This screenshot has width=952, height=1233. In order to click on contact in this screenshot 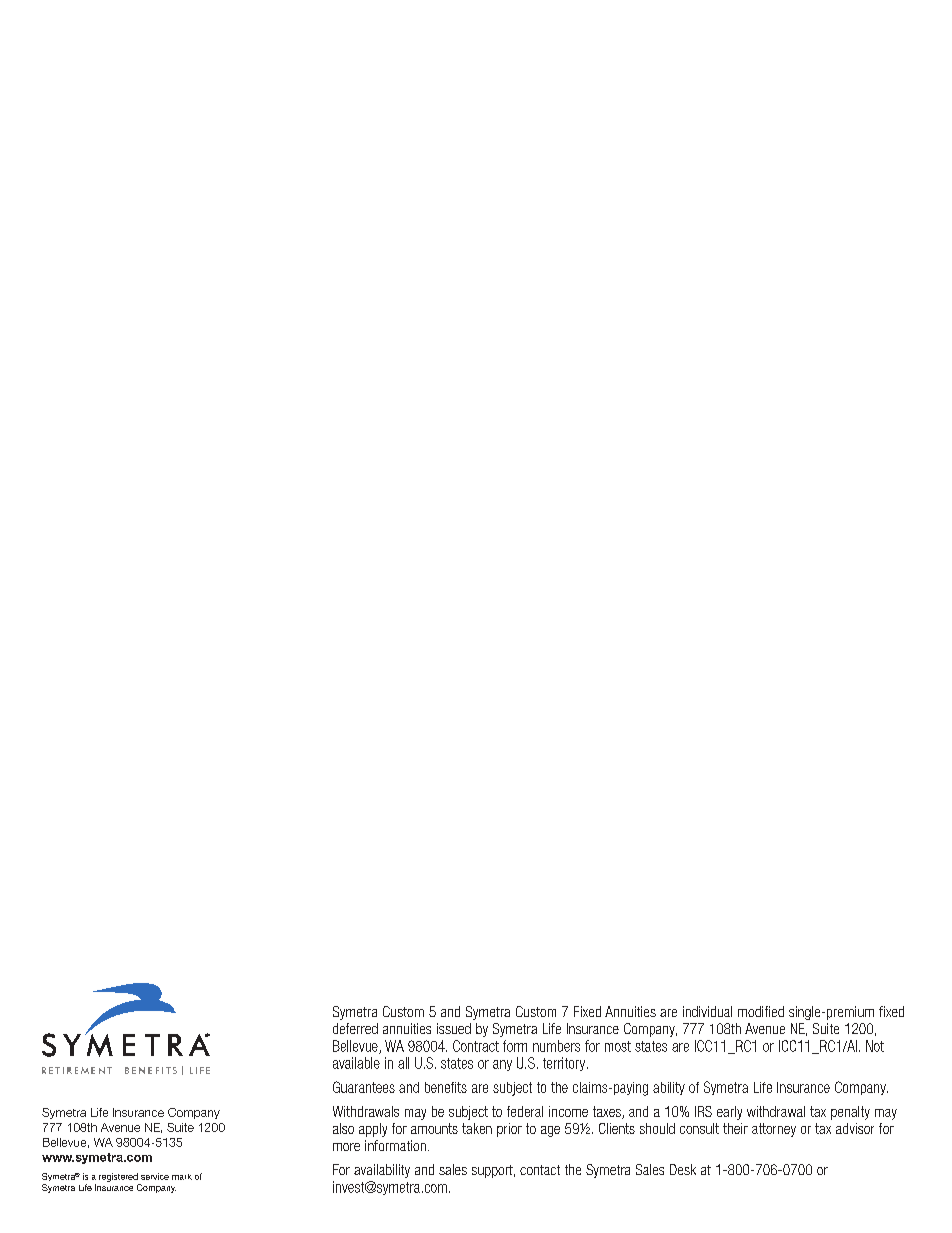, I will do `click(540, 1170)`.
